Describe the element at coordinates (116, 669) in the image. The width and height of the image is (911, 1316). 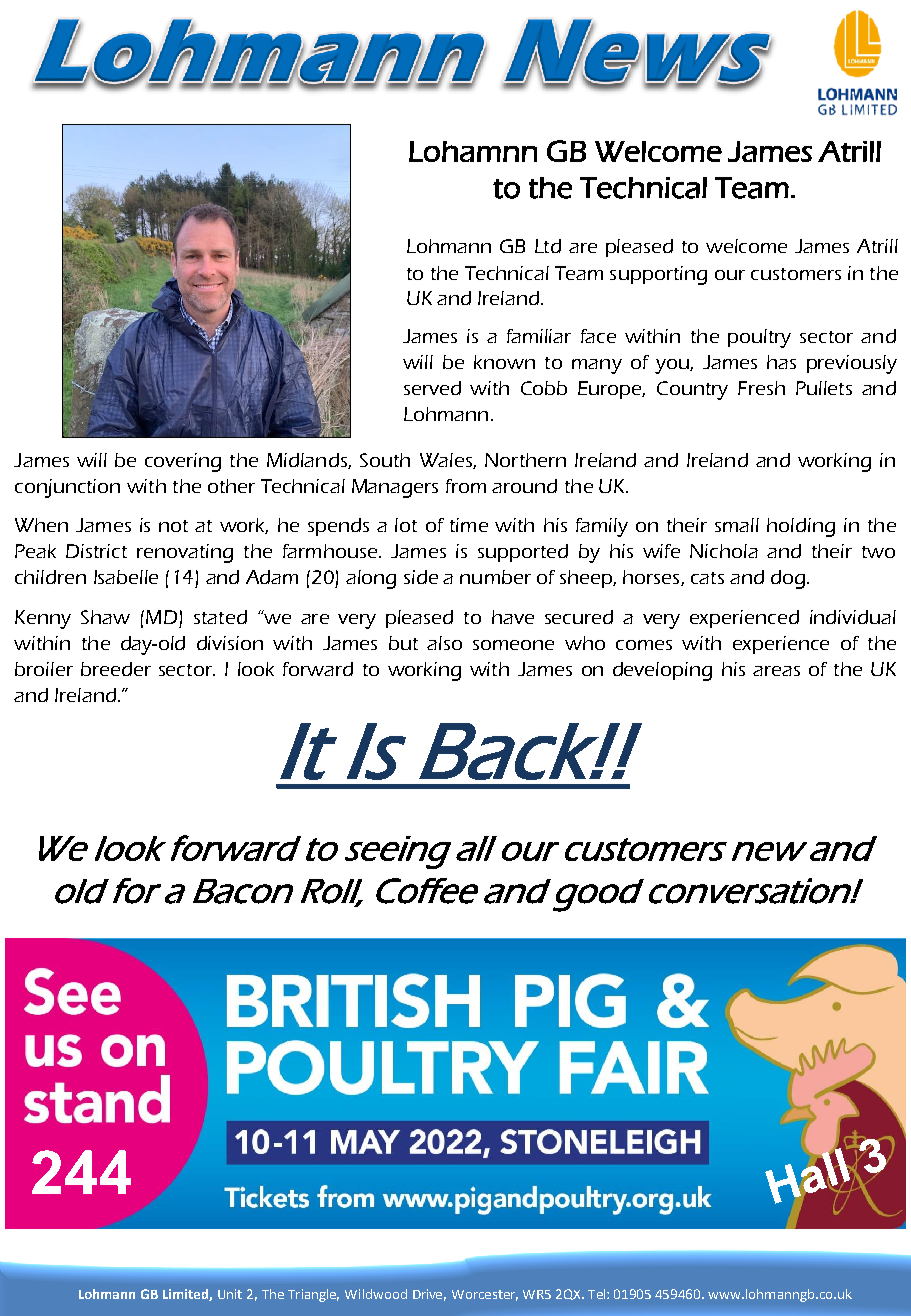
I see `breeder` at that location.
